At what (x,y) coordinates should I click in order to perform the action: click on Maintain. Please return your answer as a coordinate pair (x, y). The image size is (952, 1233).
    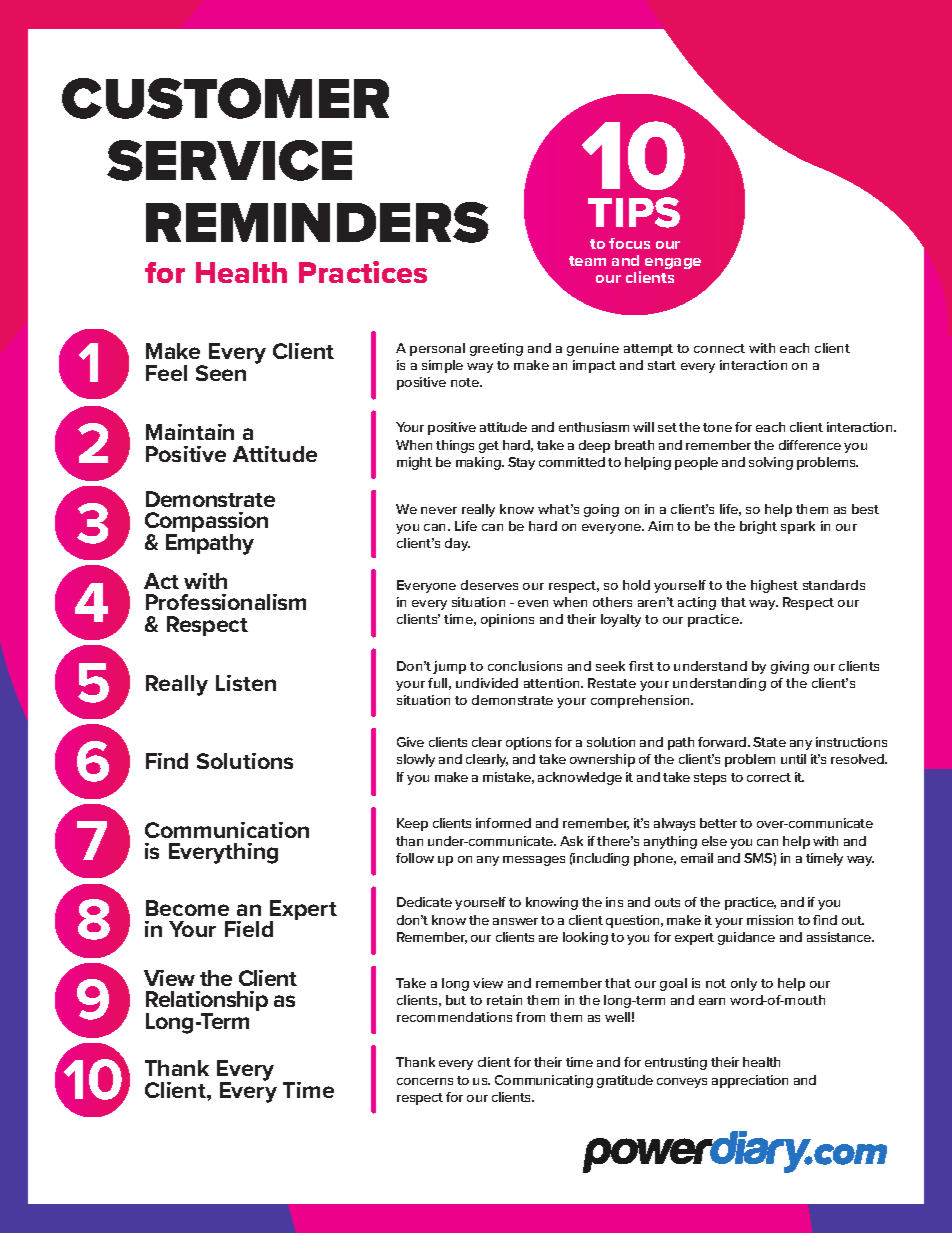
    Looking at the image, I should click on (190, 432).
